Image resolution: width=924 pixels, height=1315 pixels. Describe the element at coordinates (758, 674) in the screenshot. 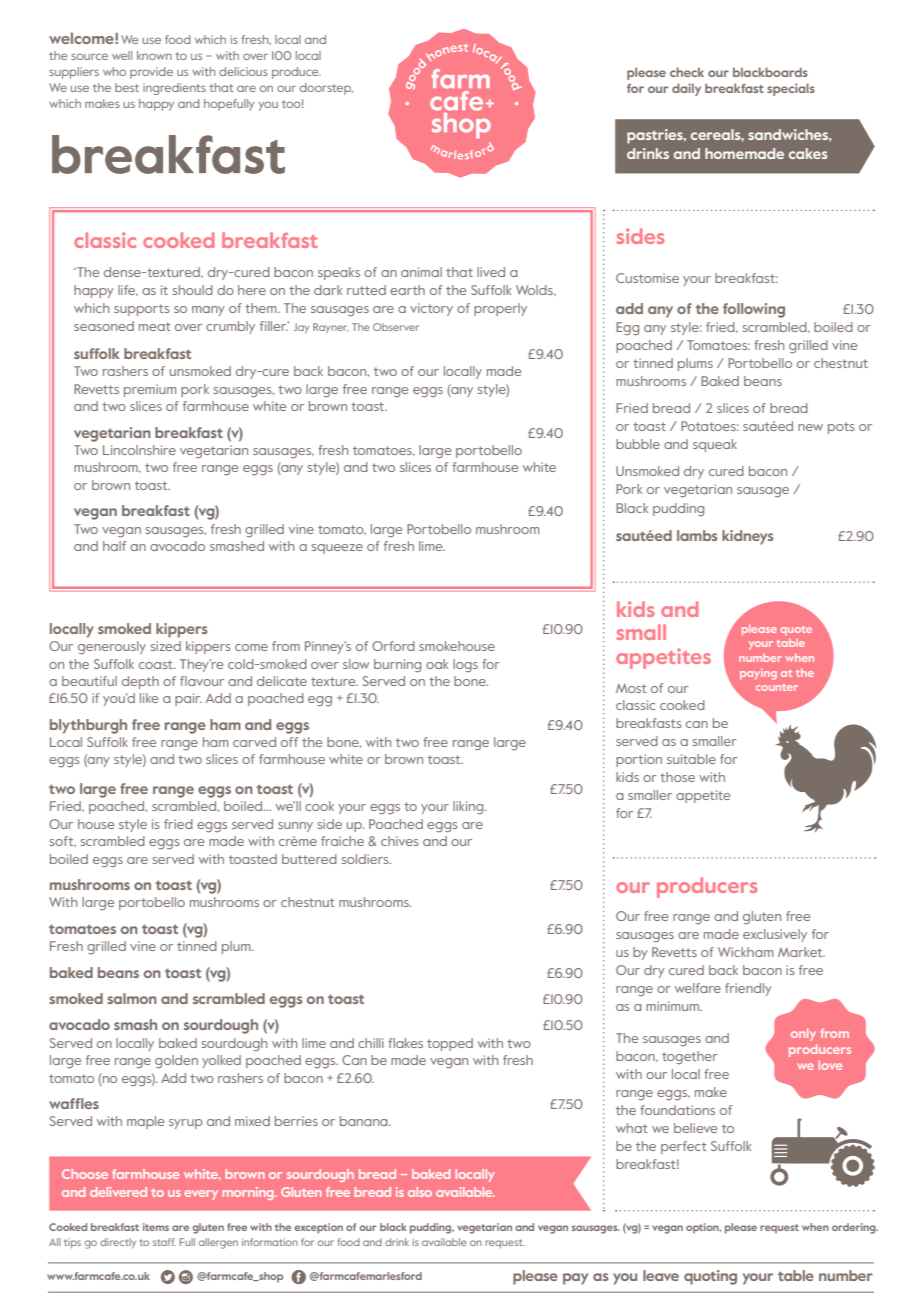

I see `paying` at that location.
